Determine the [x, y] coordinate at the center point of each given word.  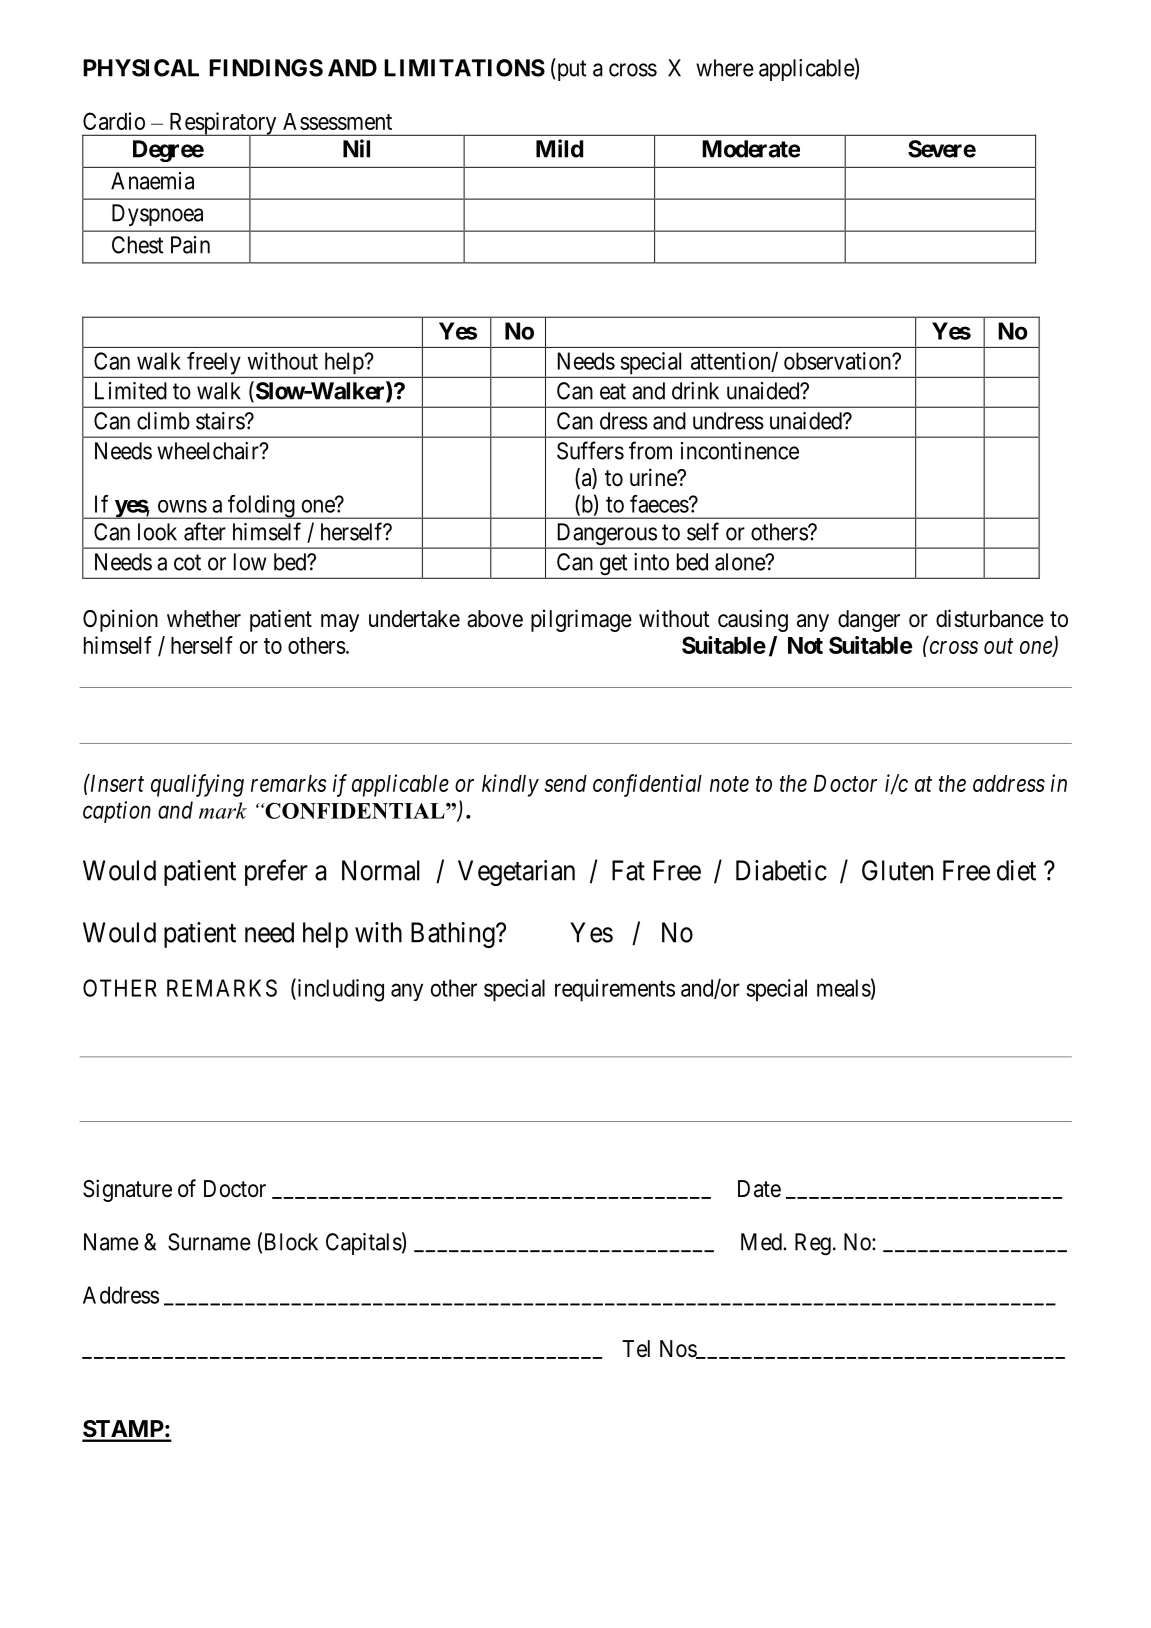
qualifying [197, 785]
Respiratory [223, 124]
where [725, 68]
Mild [559, 148]
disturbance [990, 618]
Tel [636, 1349]
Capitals [364, 1244]
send [565, 783]
